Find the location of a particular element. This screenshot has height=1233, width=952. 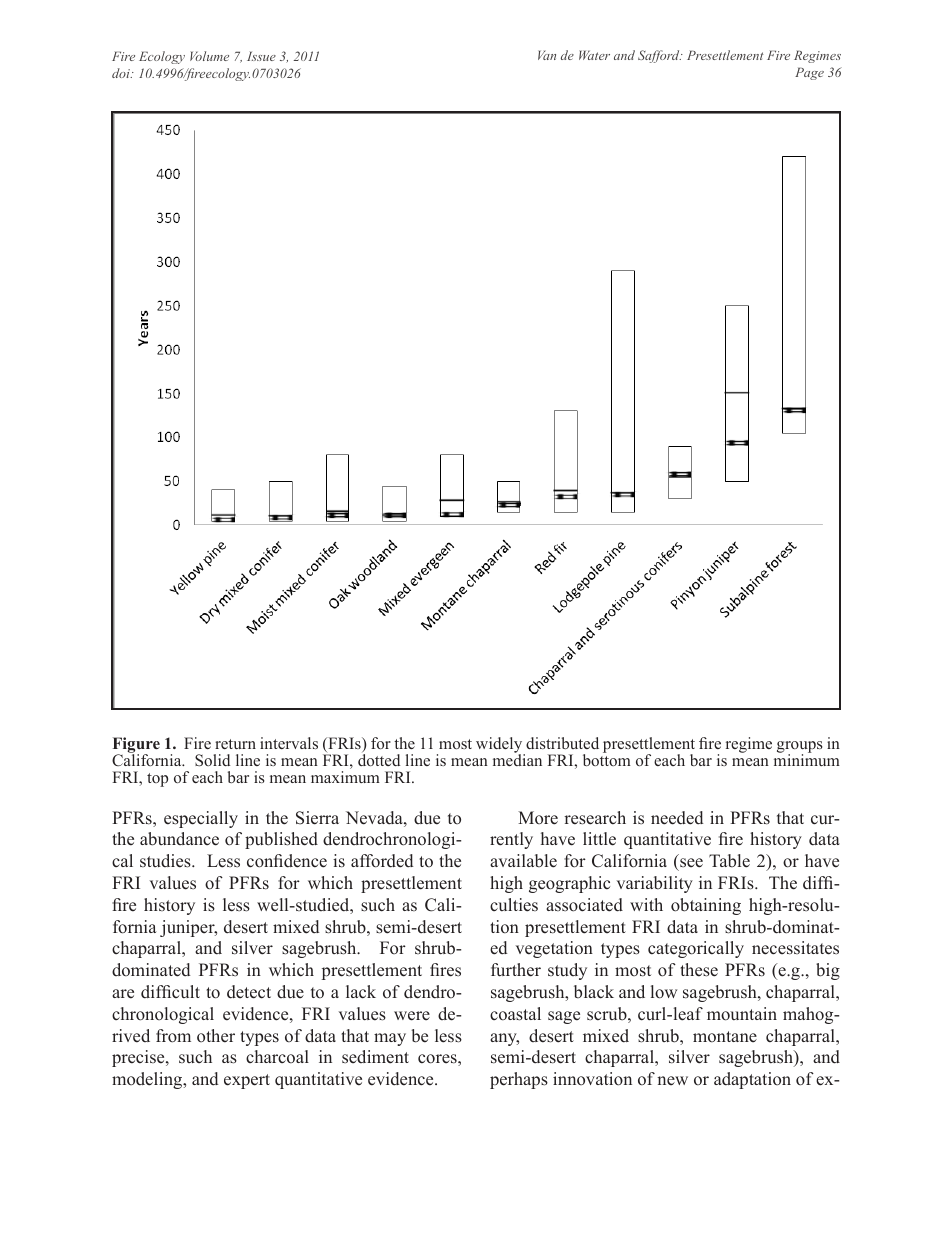

Page is located at coordinates (809, 73).
